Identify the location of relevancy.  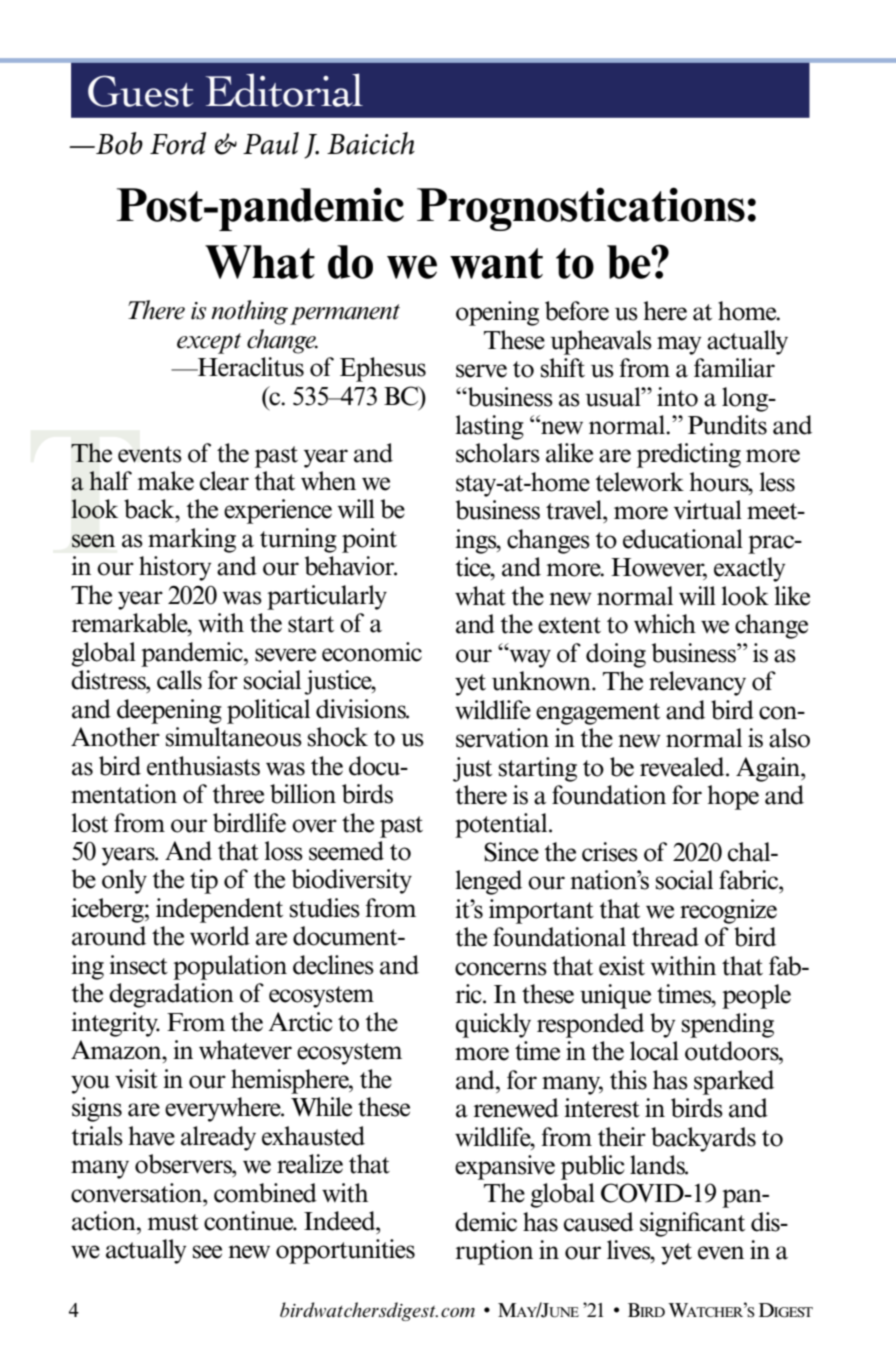
(697, 683).
